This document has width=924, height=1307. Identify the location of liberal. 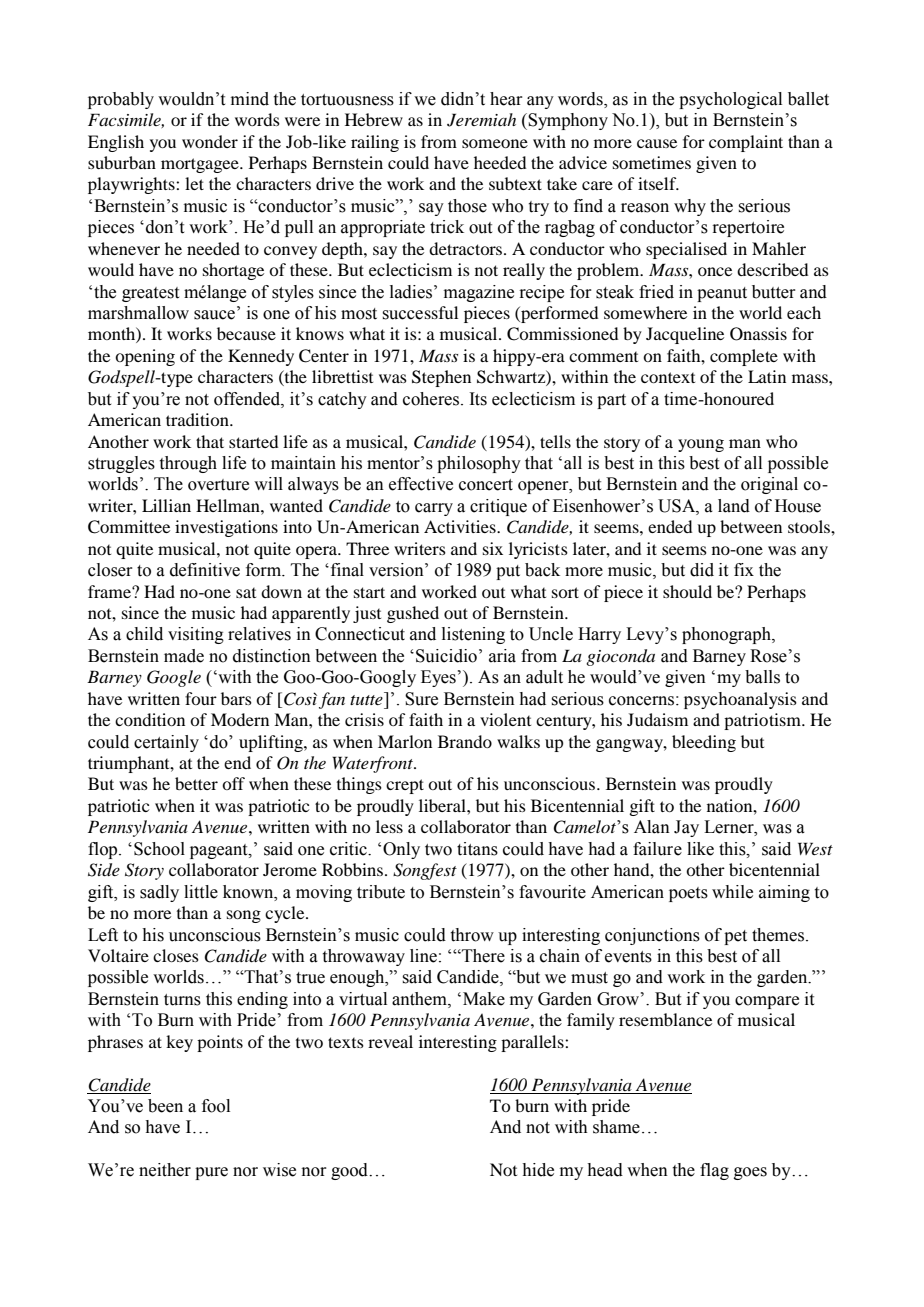
(443, 805).
